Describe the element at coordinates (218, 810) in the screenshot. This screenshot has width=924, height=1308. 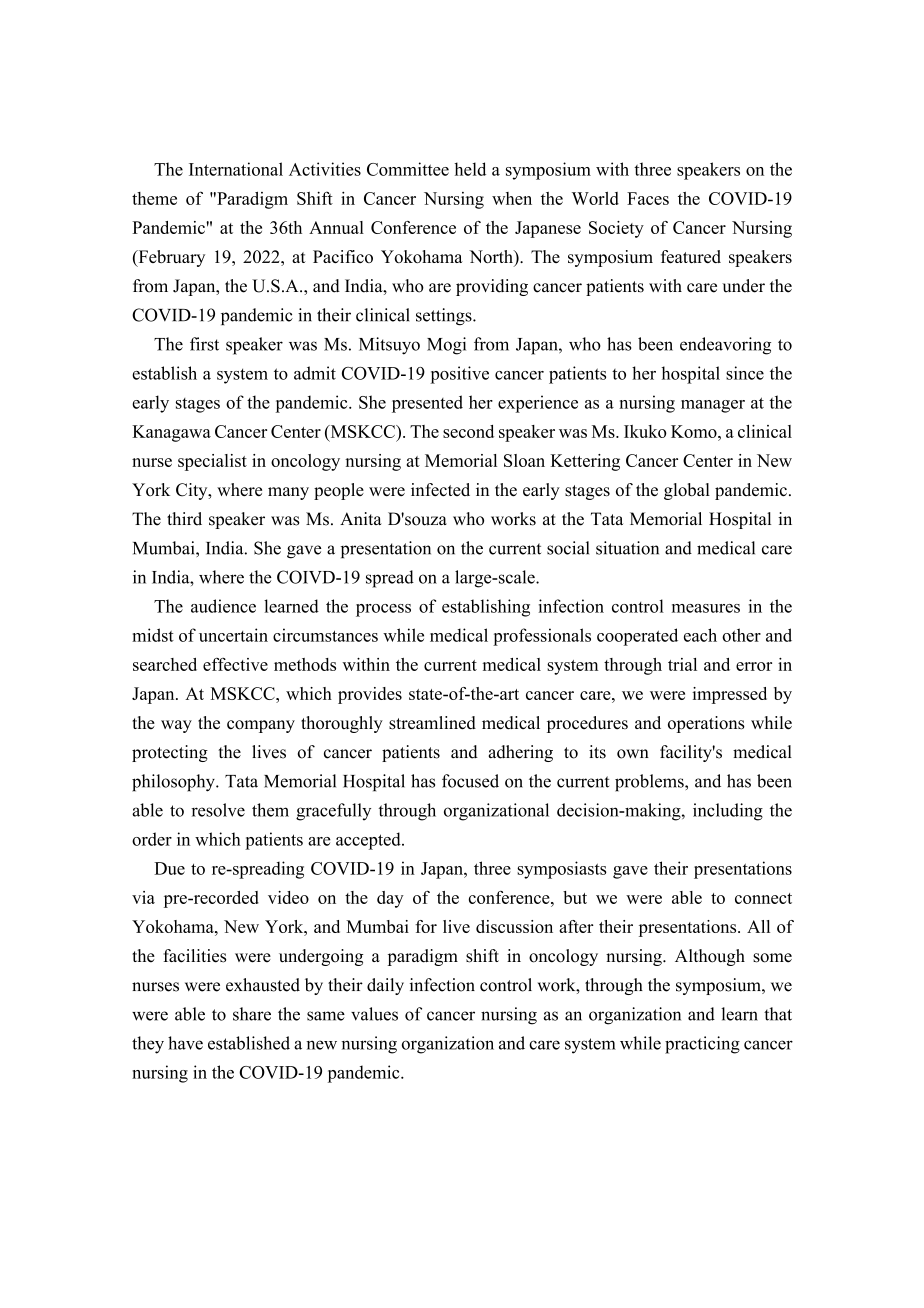
I see `resolve` at that location.
